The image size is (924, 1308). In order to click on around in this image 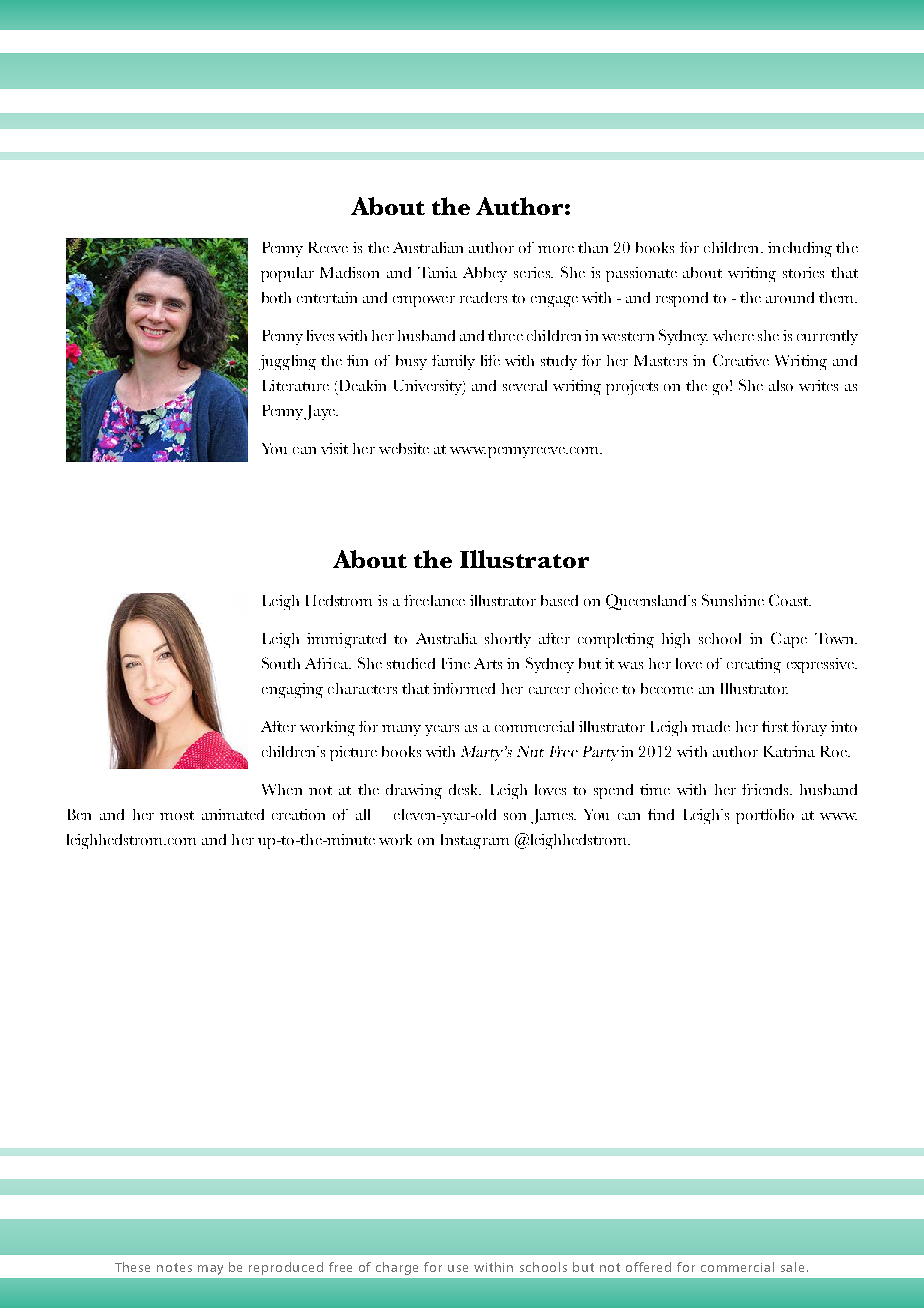, I will do `click(790, 297)`.
